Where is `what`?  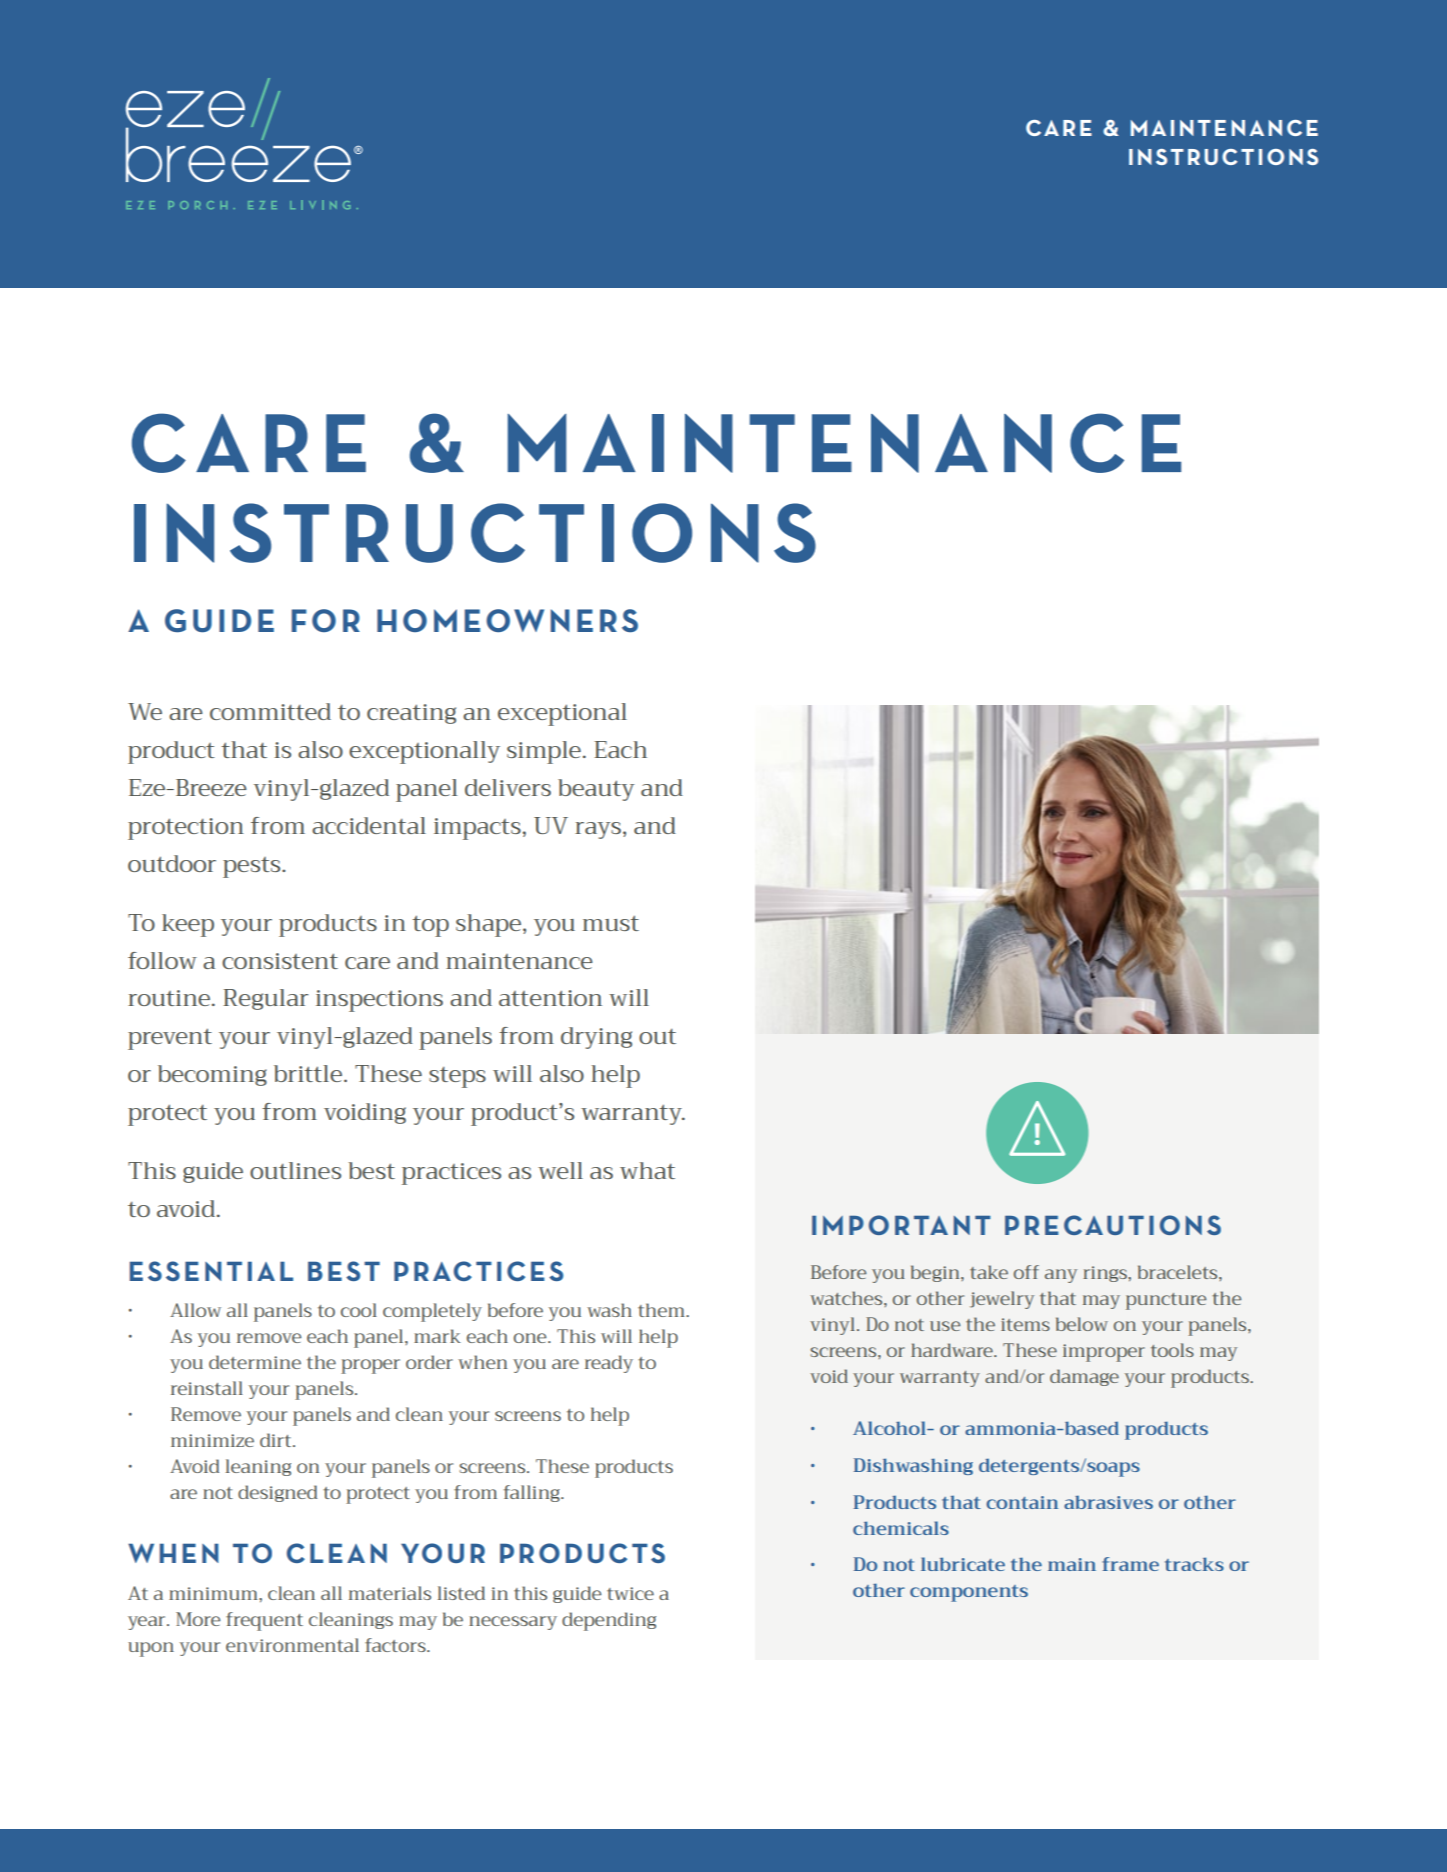 what is located at coordinates (647, 1170).
